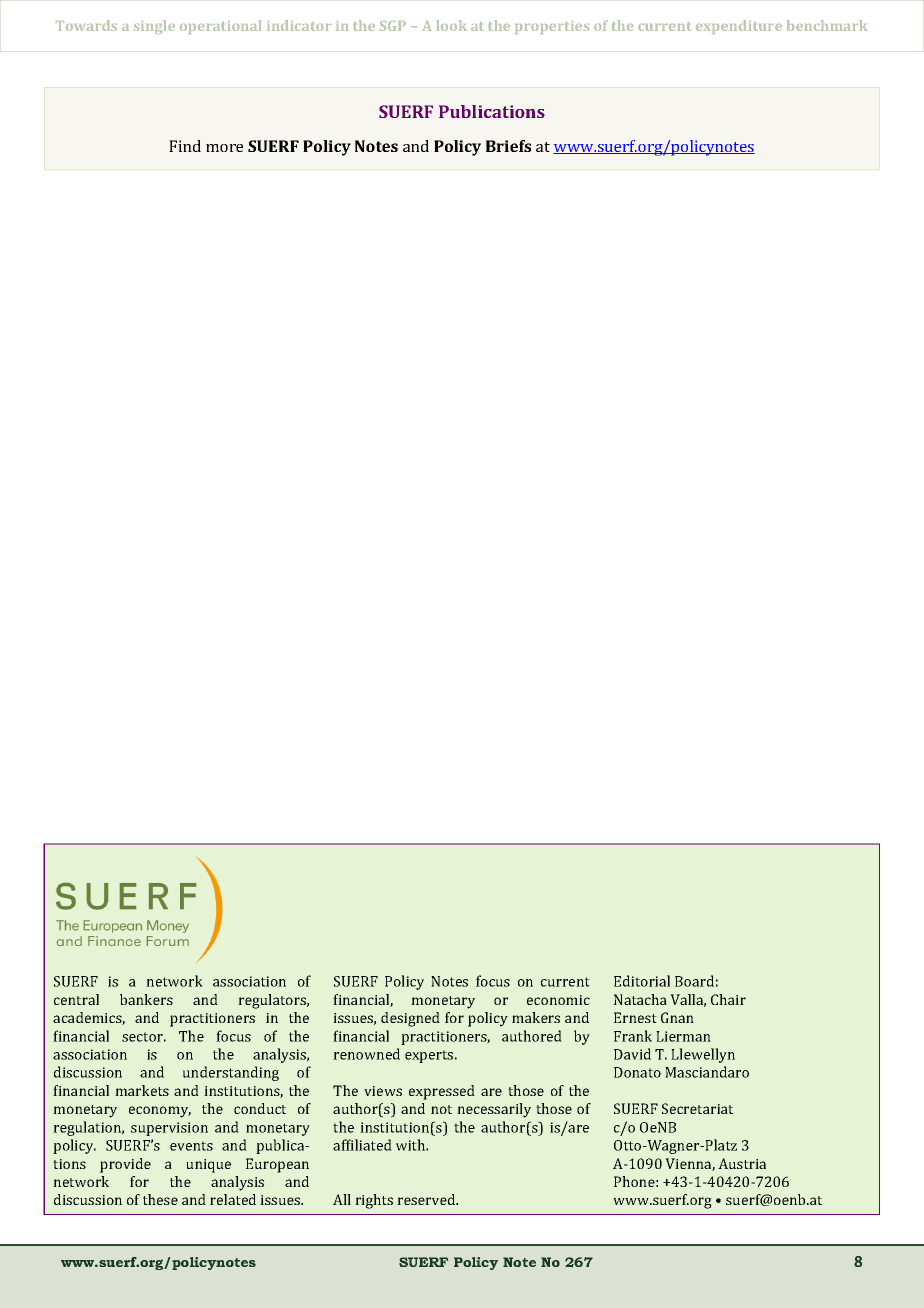  What do you see at coordinates (558, 1000) in the page?
I see `economic` at bounding box center [558, 1000].
